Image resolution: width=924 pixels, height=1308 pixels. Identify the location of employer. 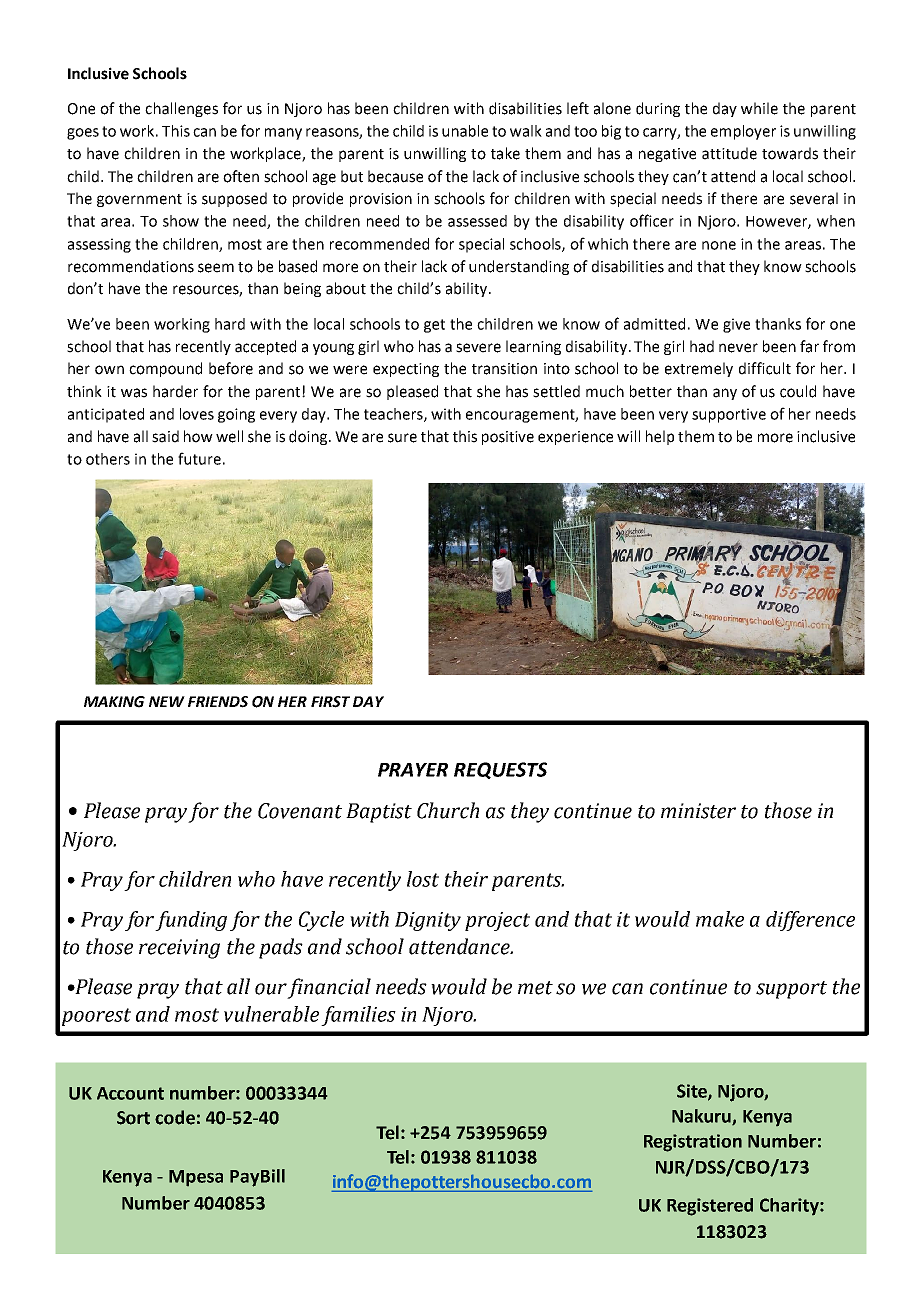
(743, 132).
